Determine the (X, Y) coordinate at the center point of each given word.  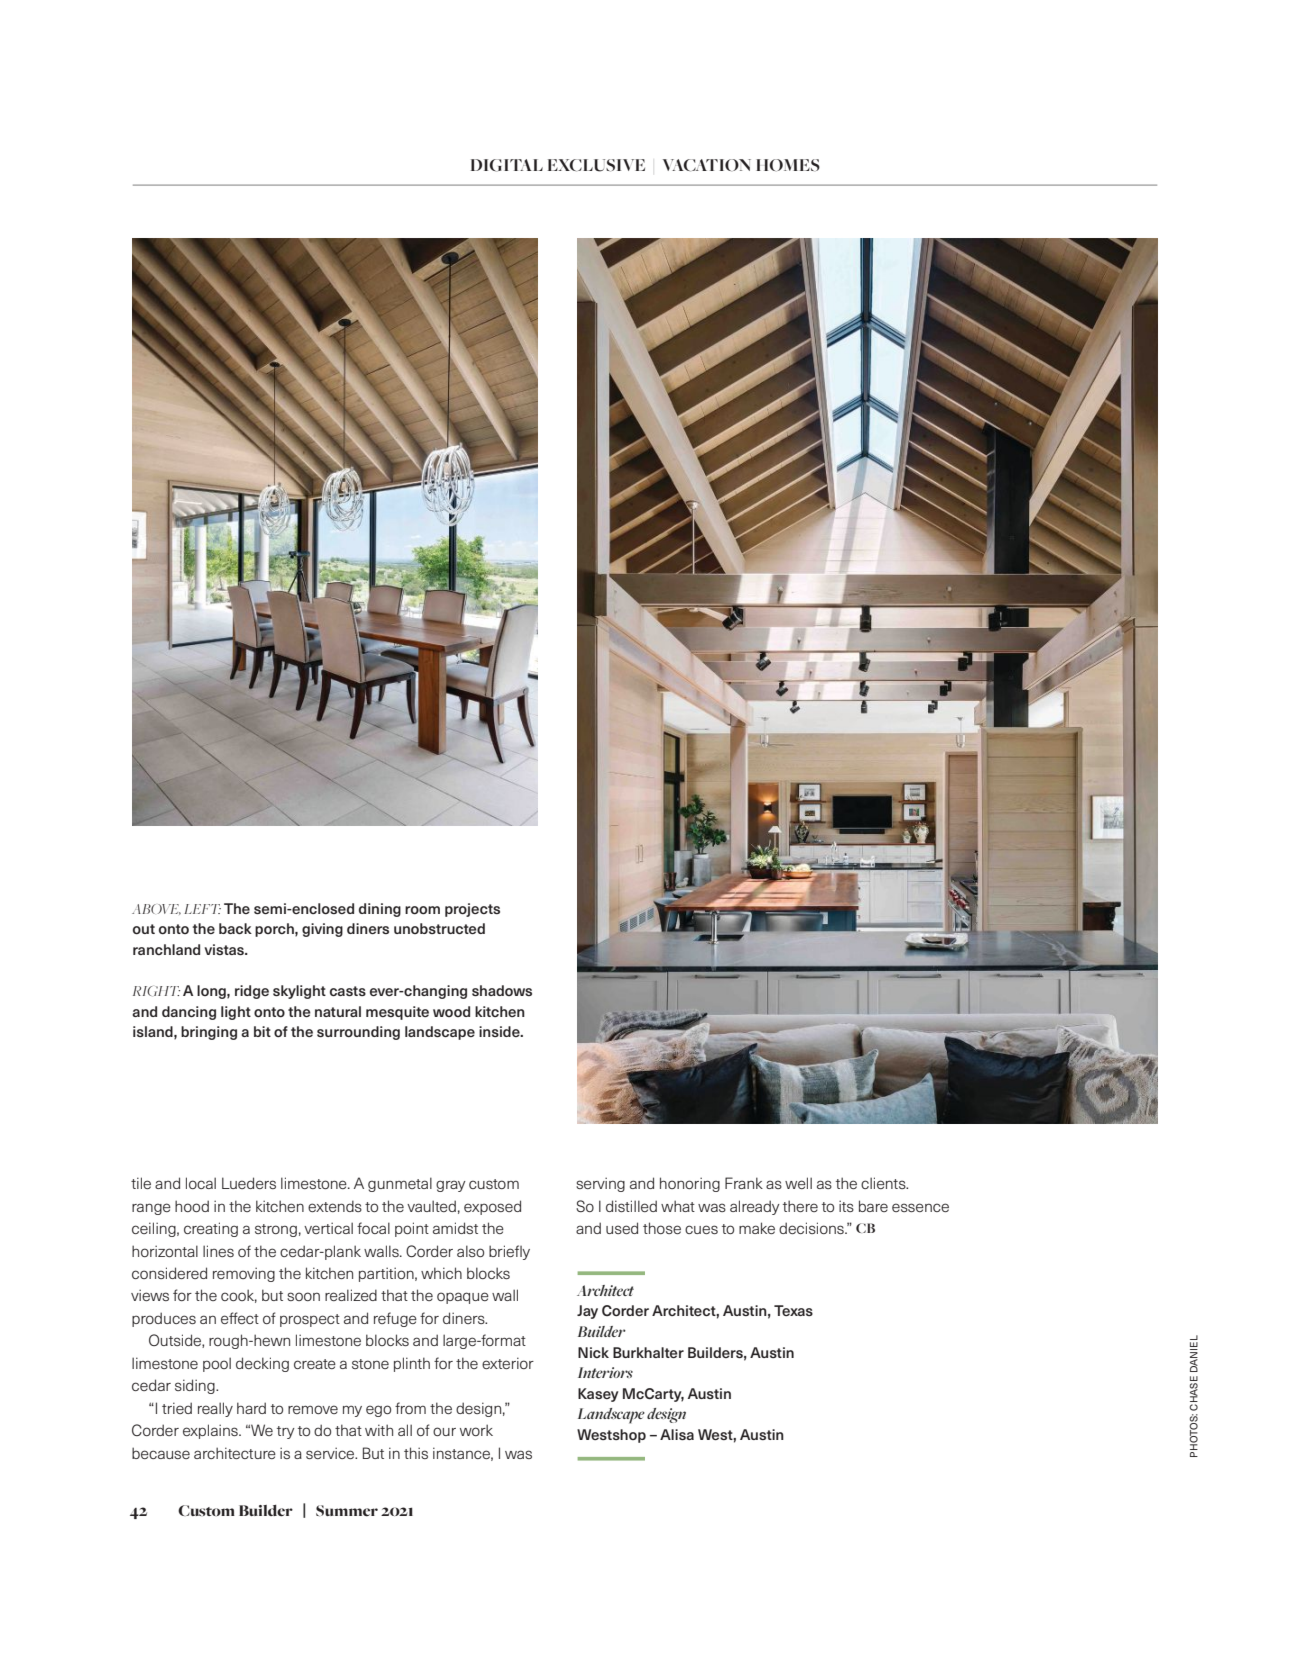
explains (211, 1431)
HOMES (788, 165)
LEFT (202, 909)
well (798, 1183)
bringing (209, 1033)
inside (500, 1031)
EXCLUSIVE (596, 165)
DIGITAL (507, 165)
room (422, 910)
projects (472, 910)
